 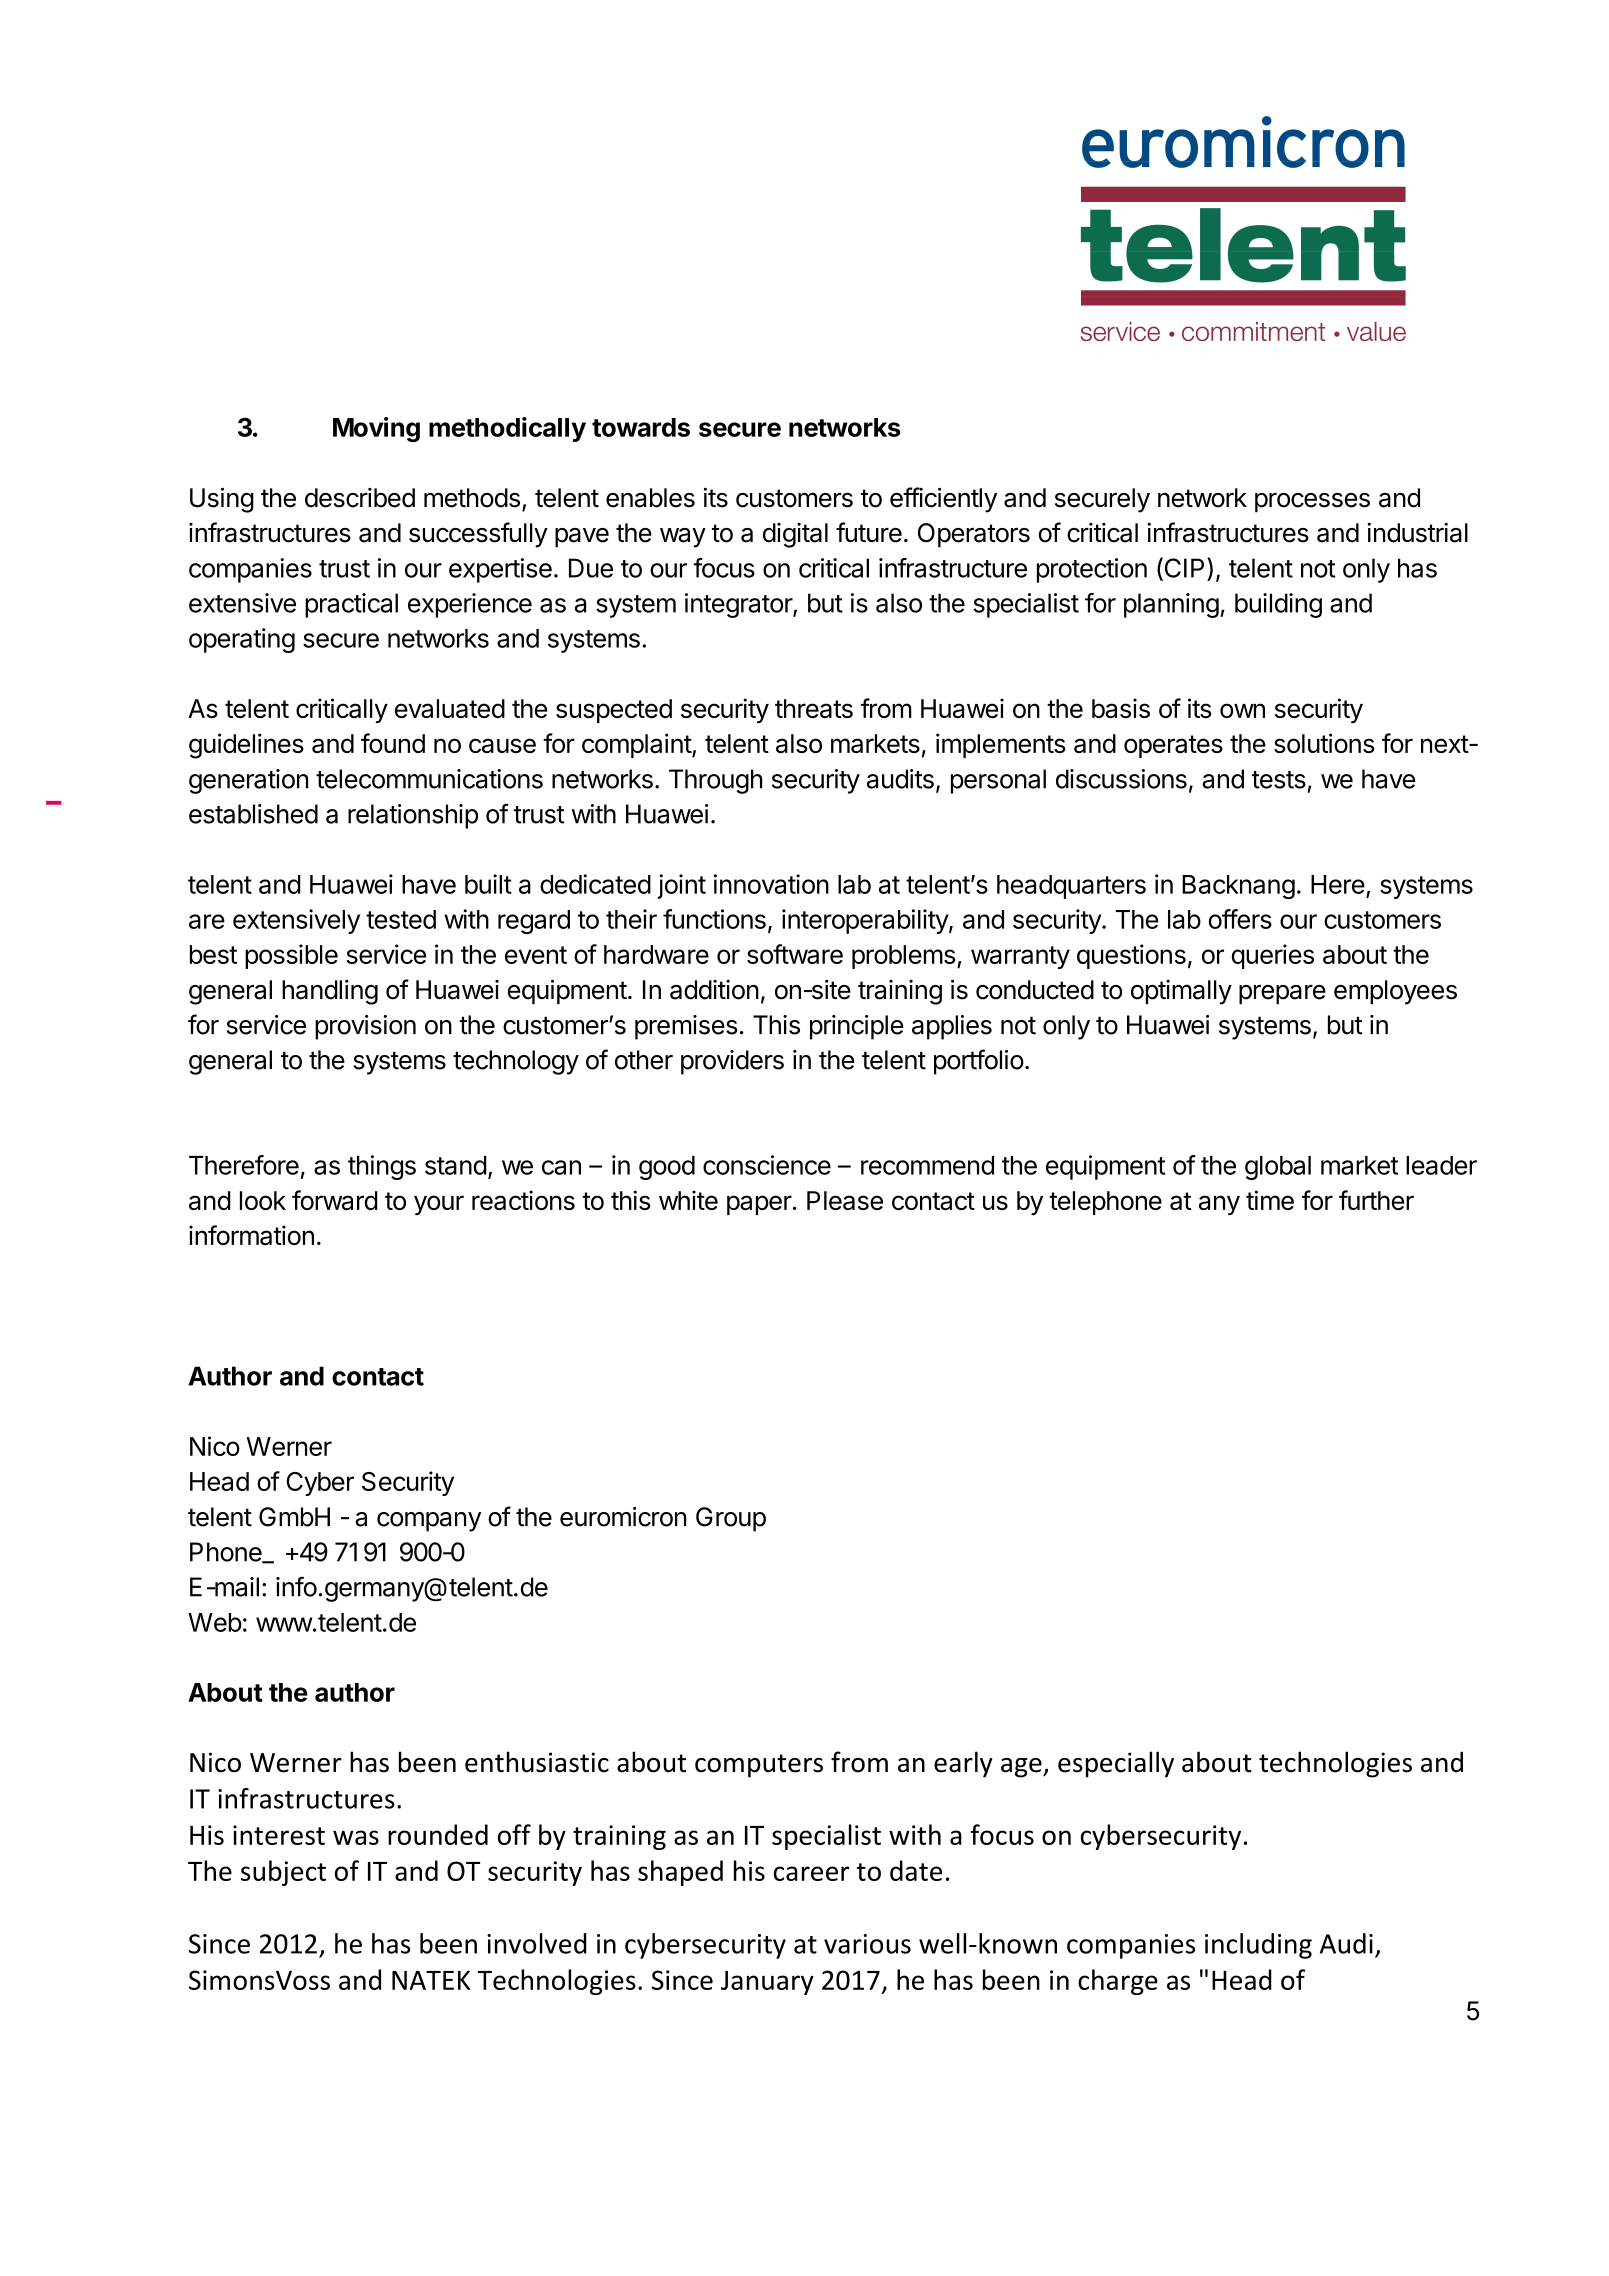 What do you see at coordinates (1270, 1200) in the page?
I see `time` at bounding box center [1270, 1200].
